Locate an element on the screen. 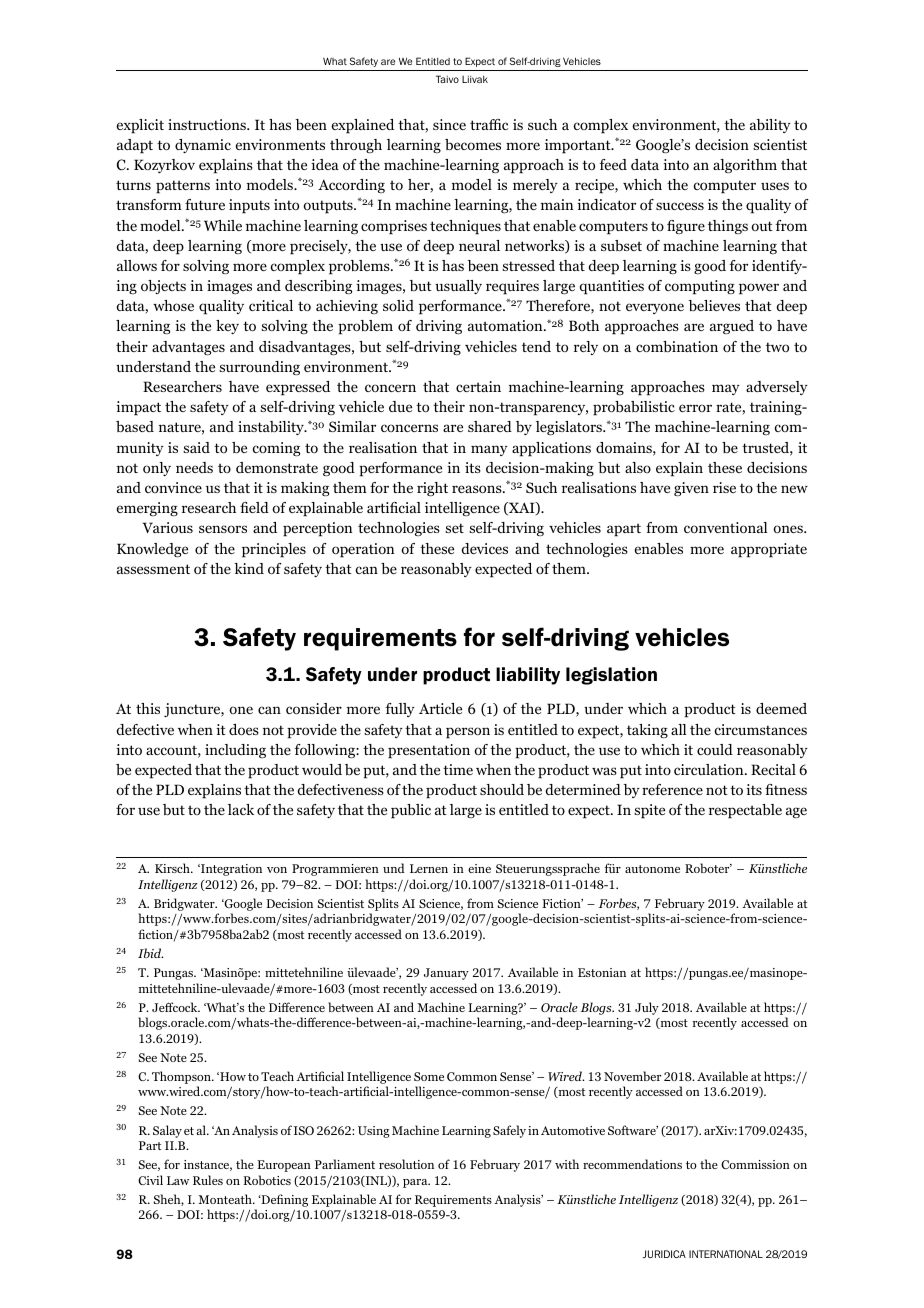 This screenshot has height=1308, width=924. dynamic is located at coordinates (203, 146).
